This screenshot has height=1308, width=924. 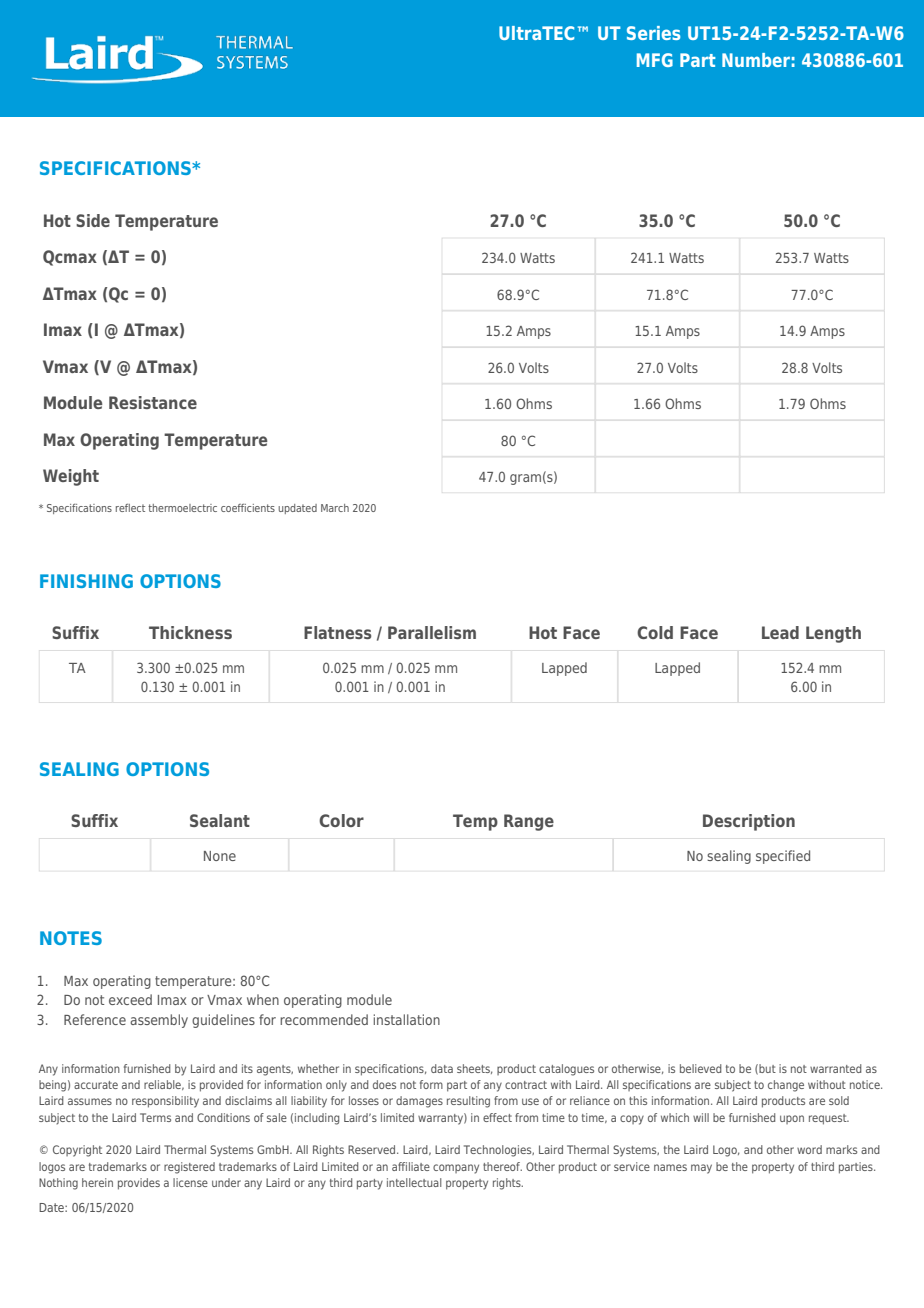 I want to click on registered, so click(x=189, y=1168).
